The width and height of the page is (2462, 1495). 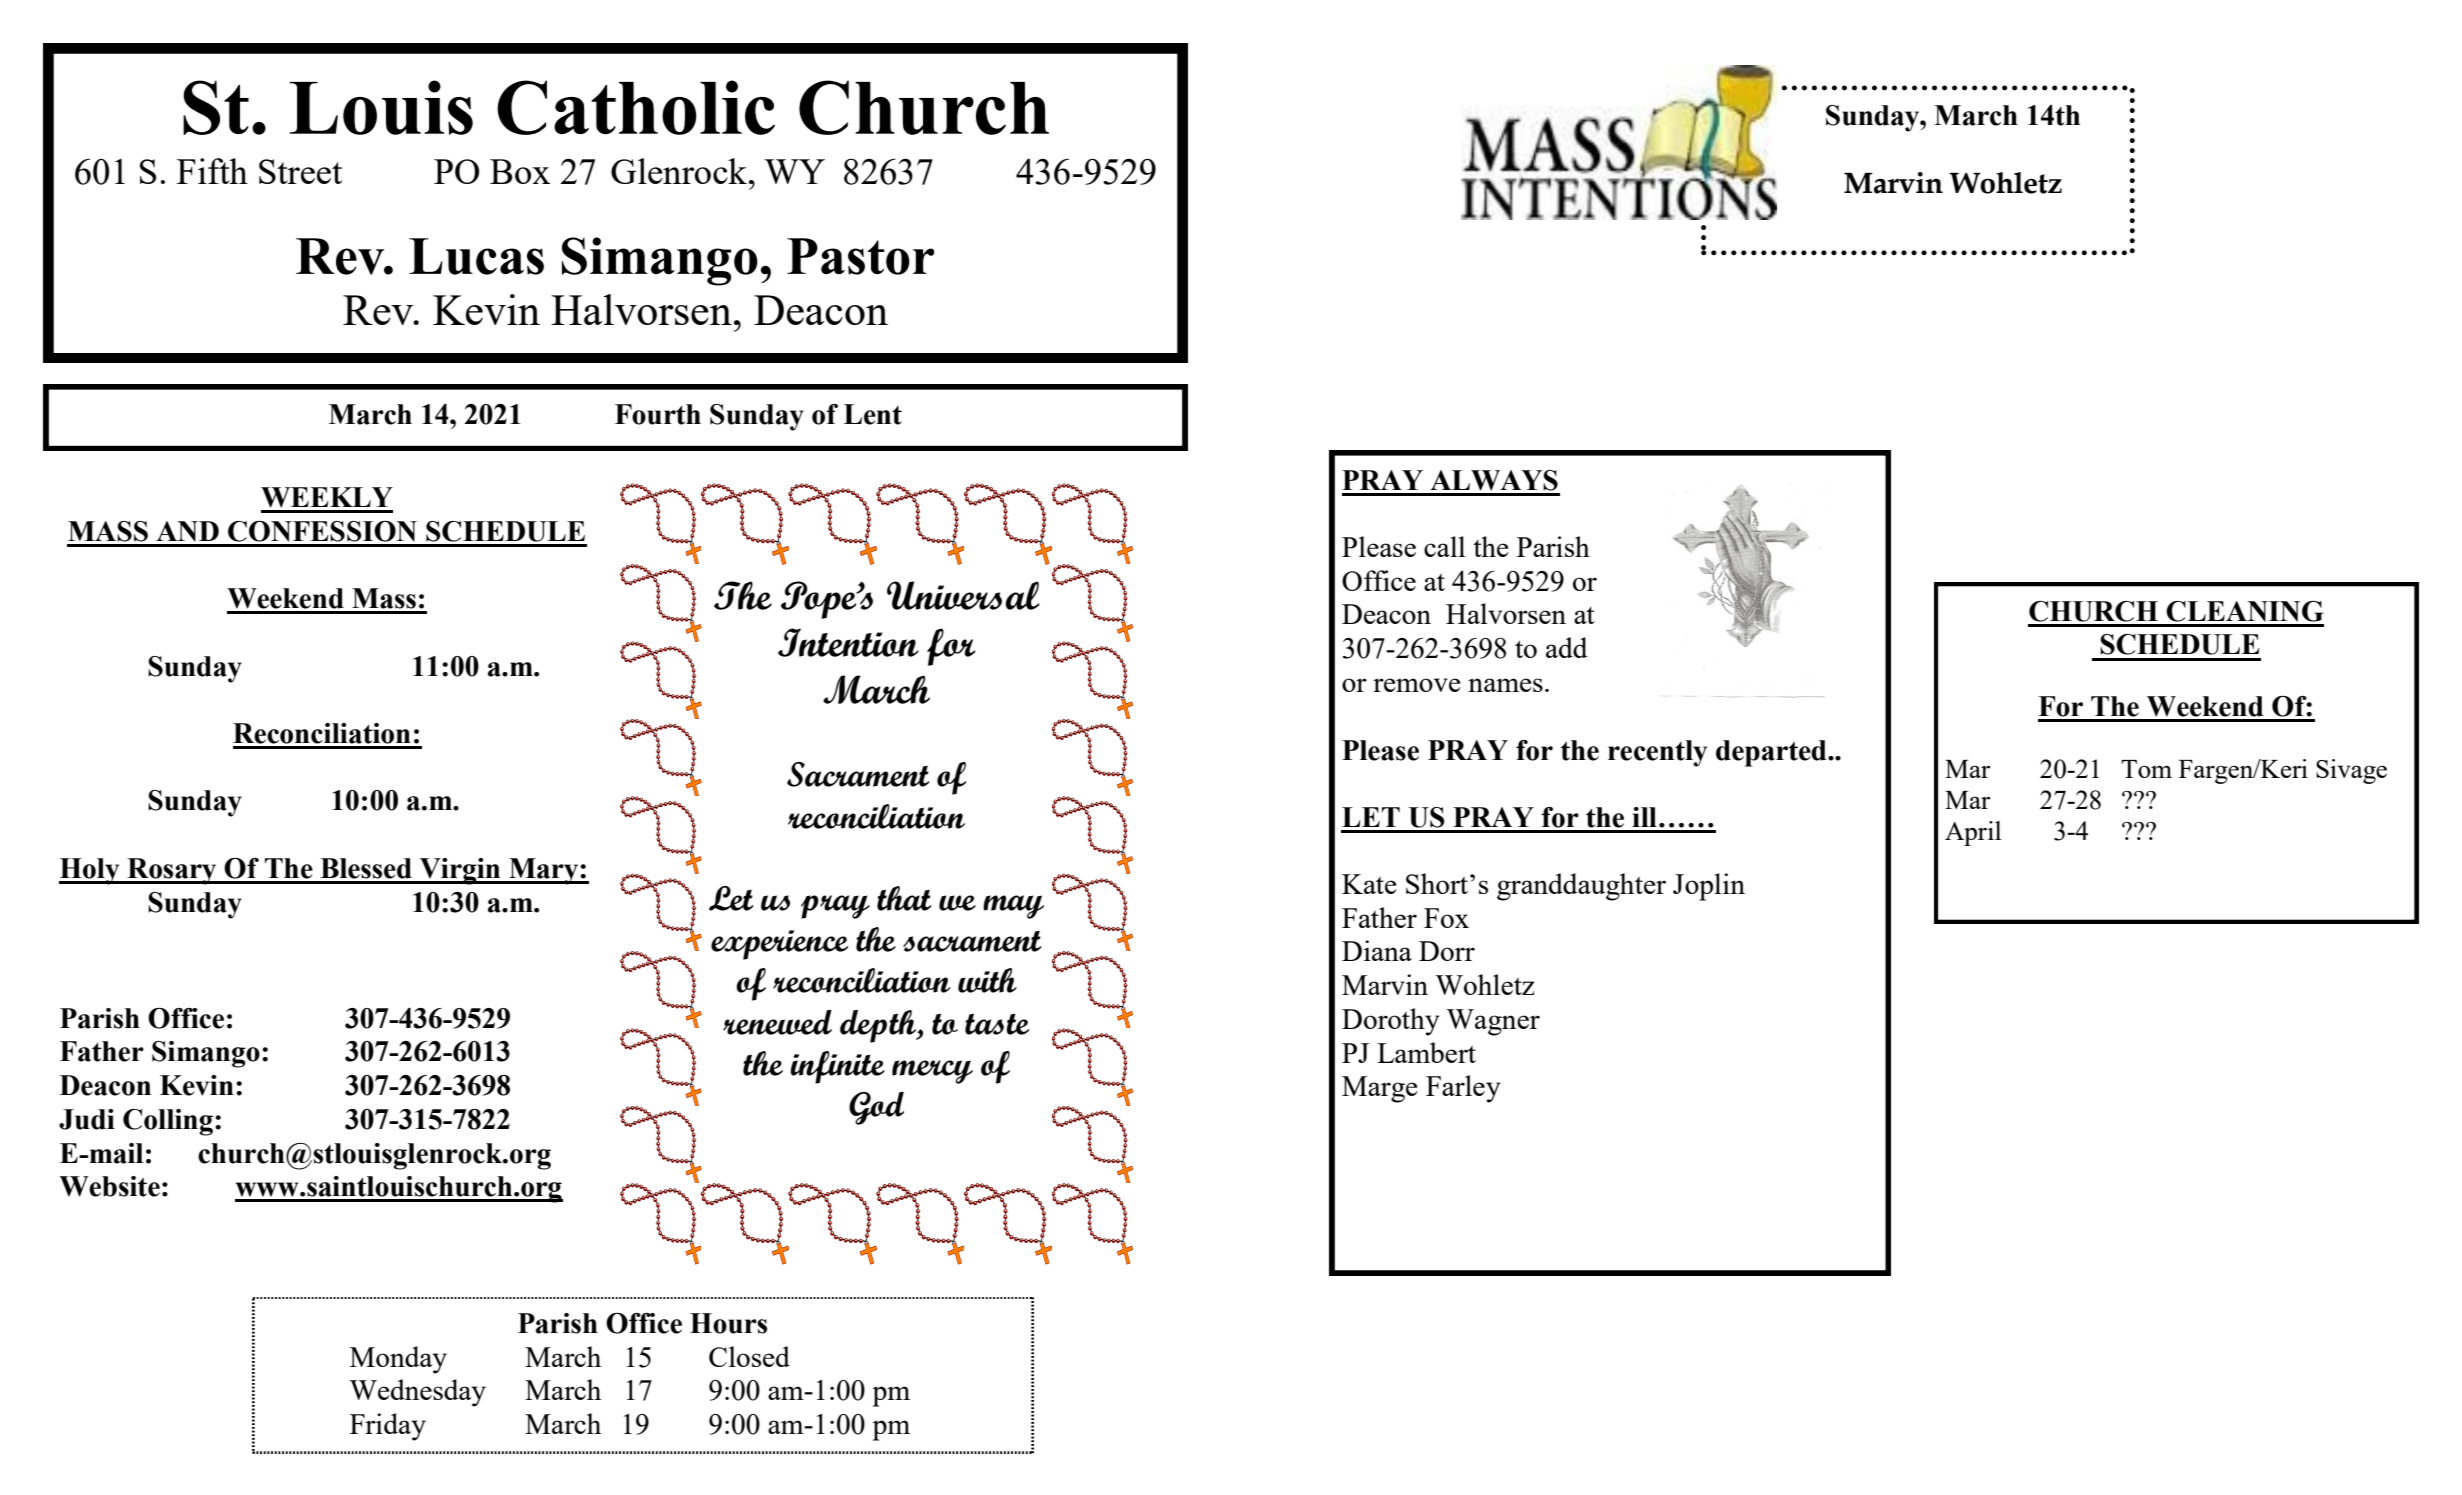 I want to click on taste, so click(x=997, y=1024).
